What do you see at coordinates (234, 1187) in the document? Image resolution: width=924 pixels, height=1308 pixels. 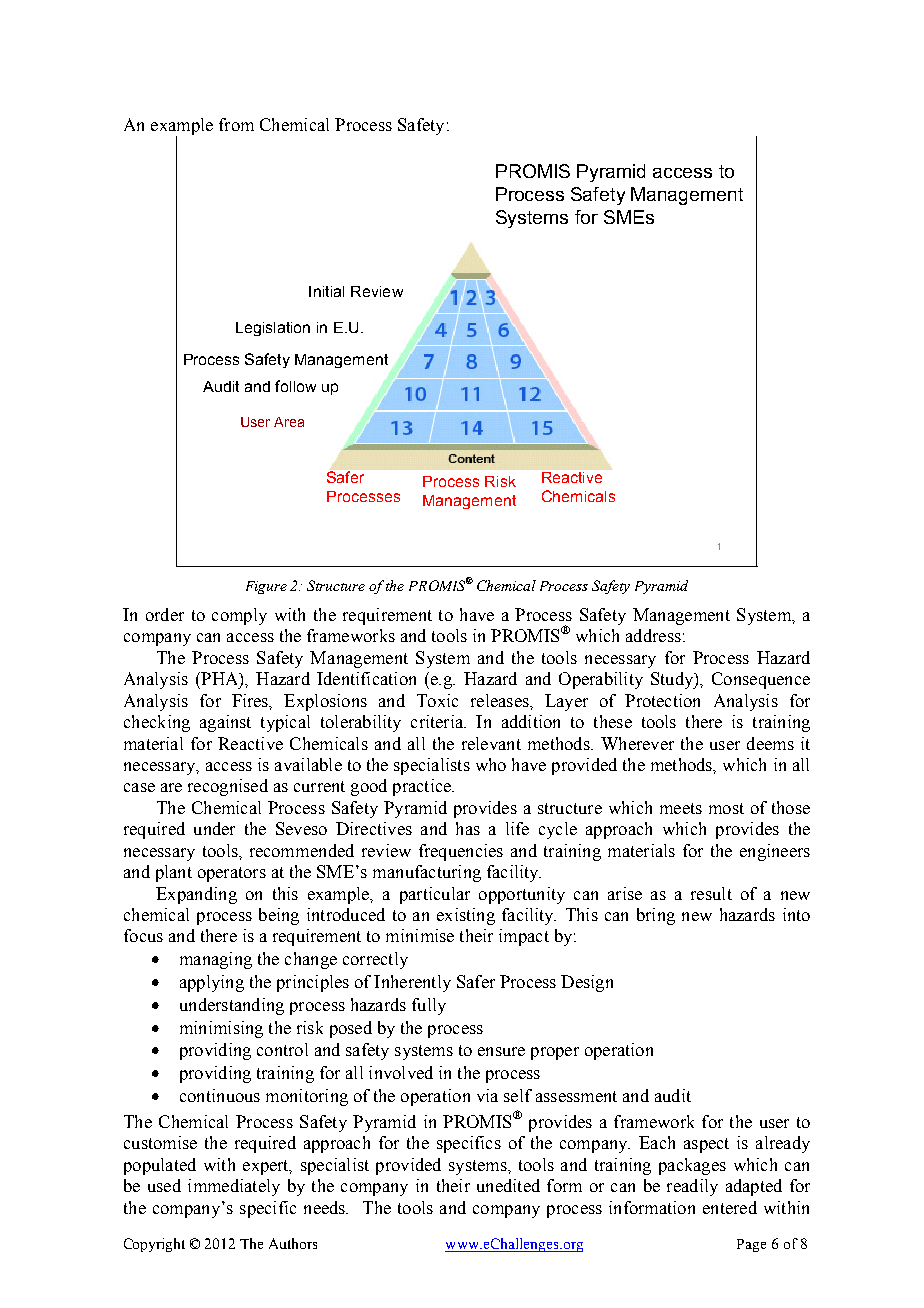 I see `immediately` at bounding box center [234, 1187].
